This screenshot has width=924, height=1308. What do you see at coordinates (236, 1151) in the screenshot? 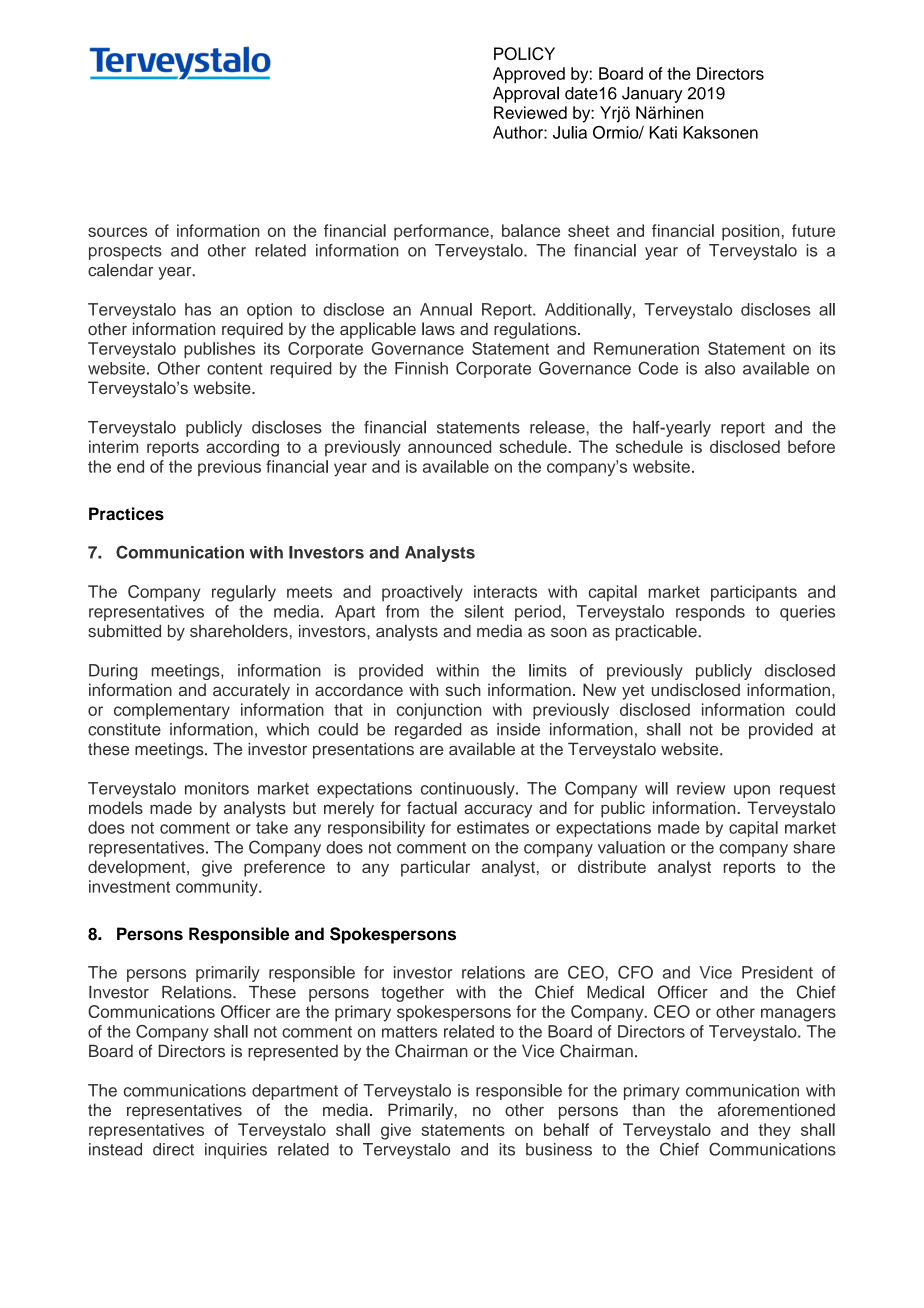
I see `inquiries` at bounding box center [236, 1151].
